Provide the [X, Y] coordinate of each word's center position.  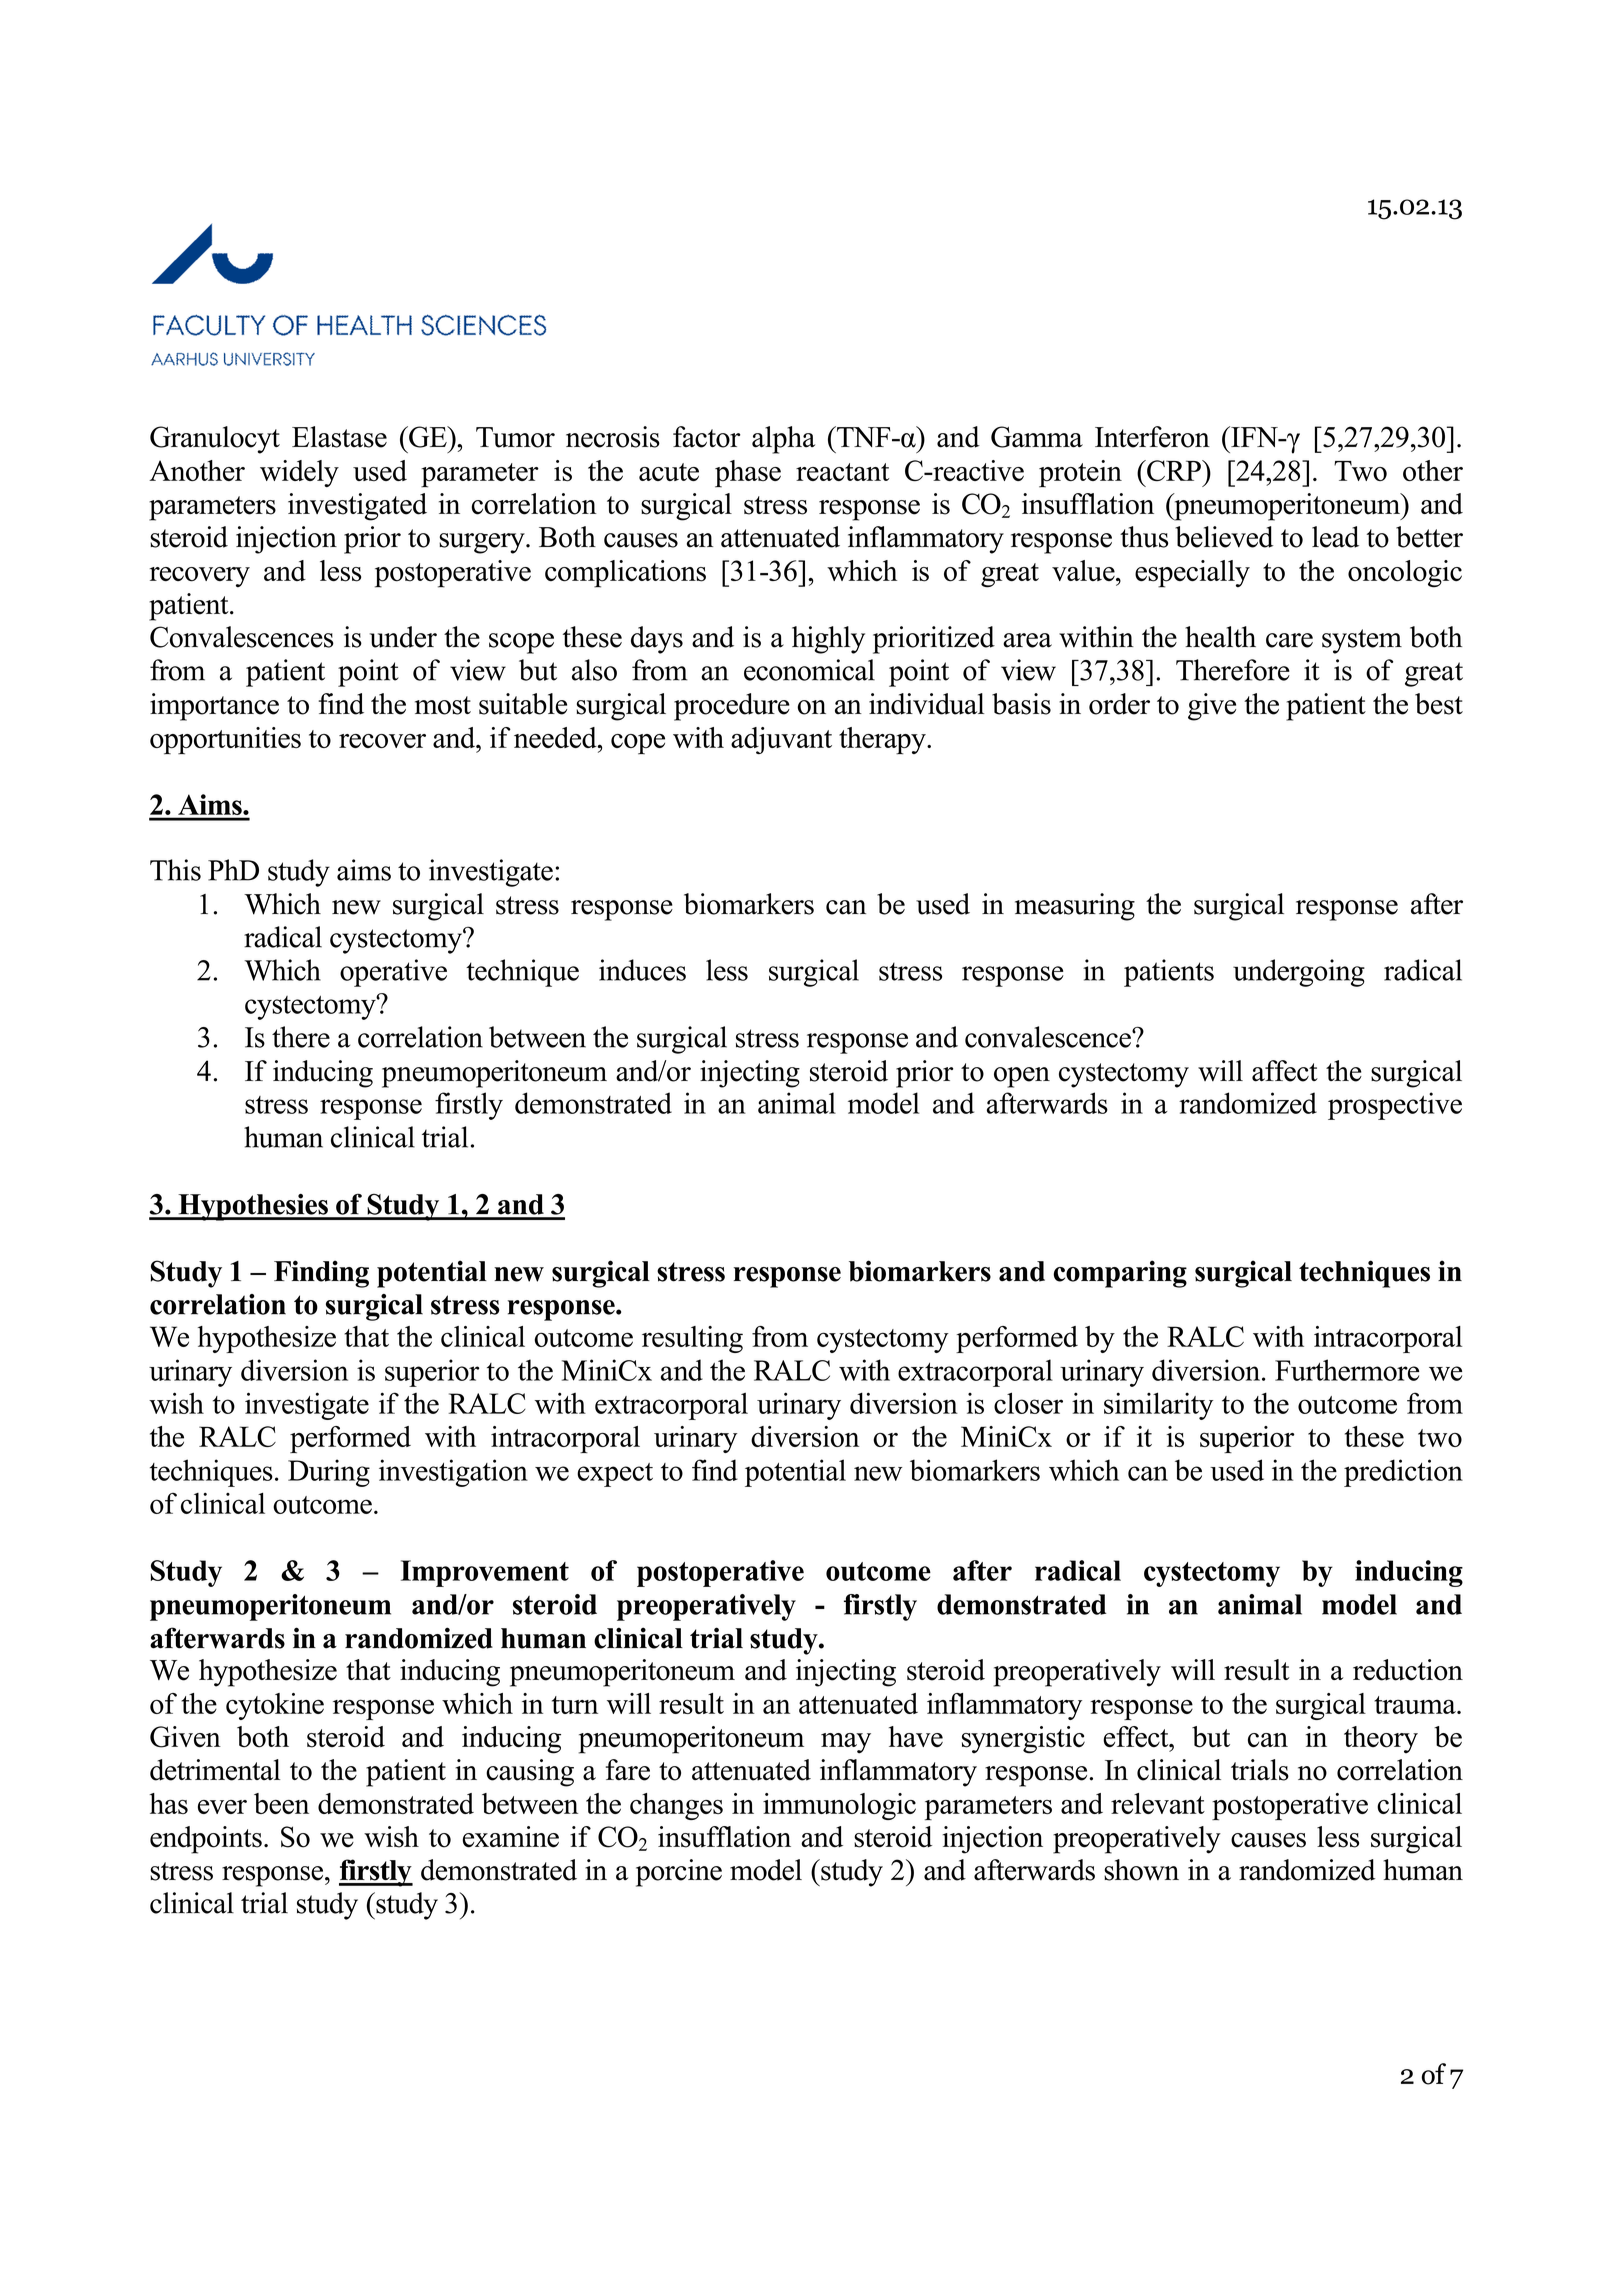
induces [642, 970]
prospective [1395, 1106]
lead [1335, 537]
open [1022, 1077]
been [281, 1803]
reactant [842, 472]
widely [299, 473]
